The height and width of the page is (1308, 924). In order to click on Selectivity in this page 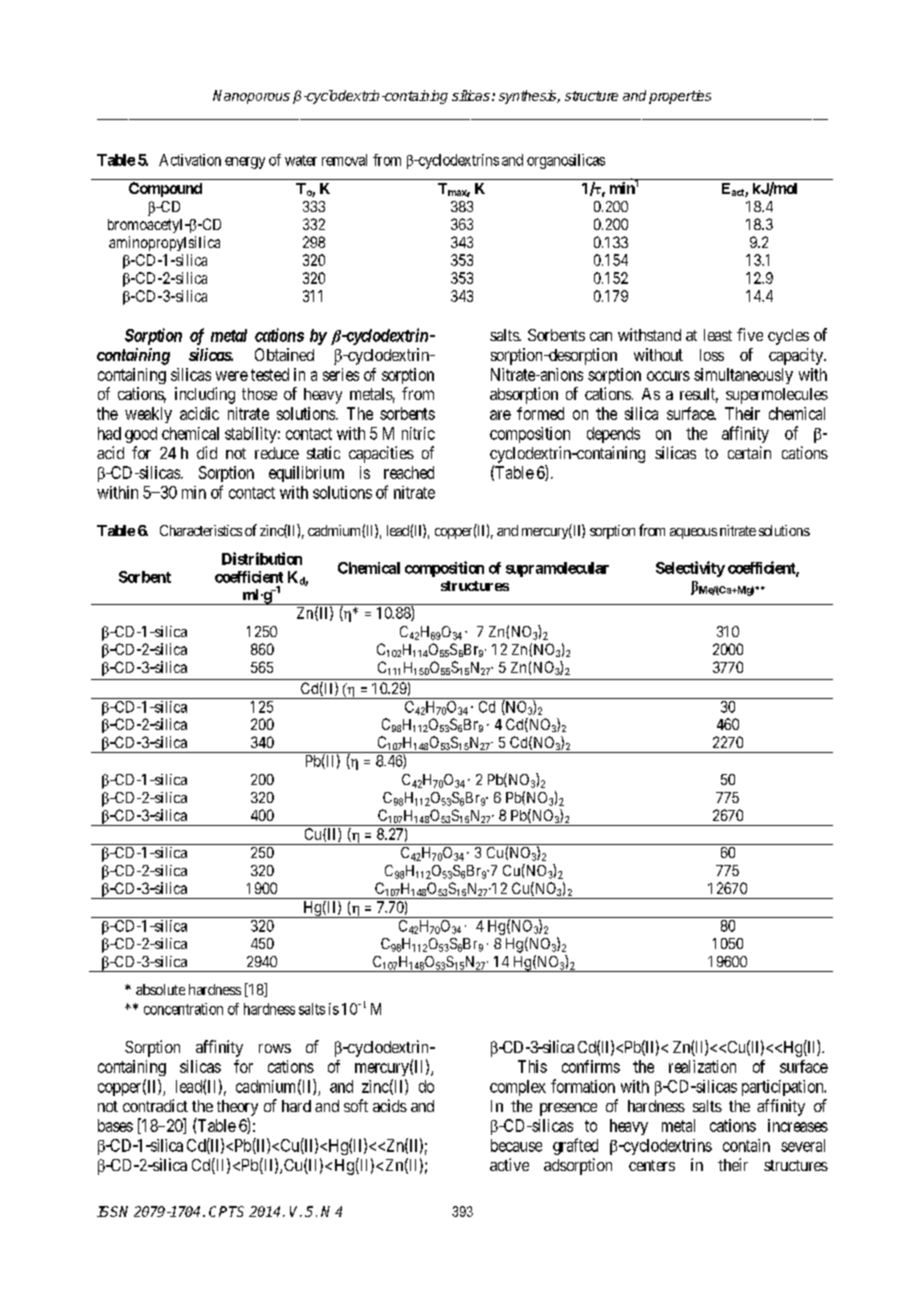, I will do `click(690, 569)`.
